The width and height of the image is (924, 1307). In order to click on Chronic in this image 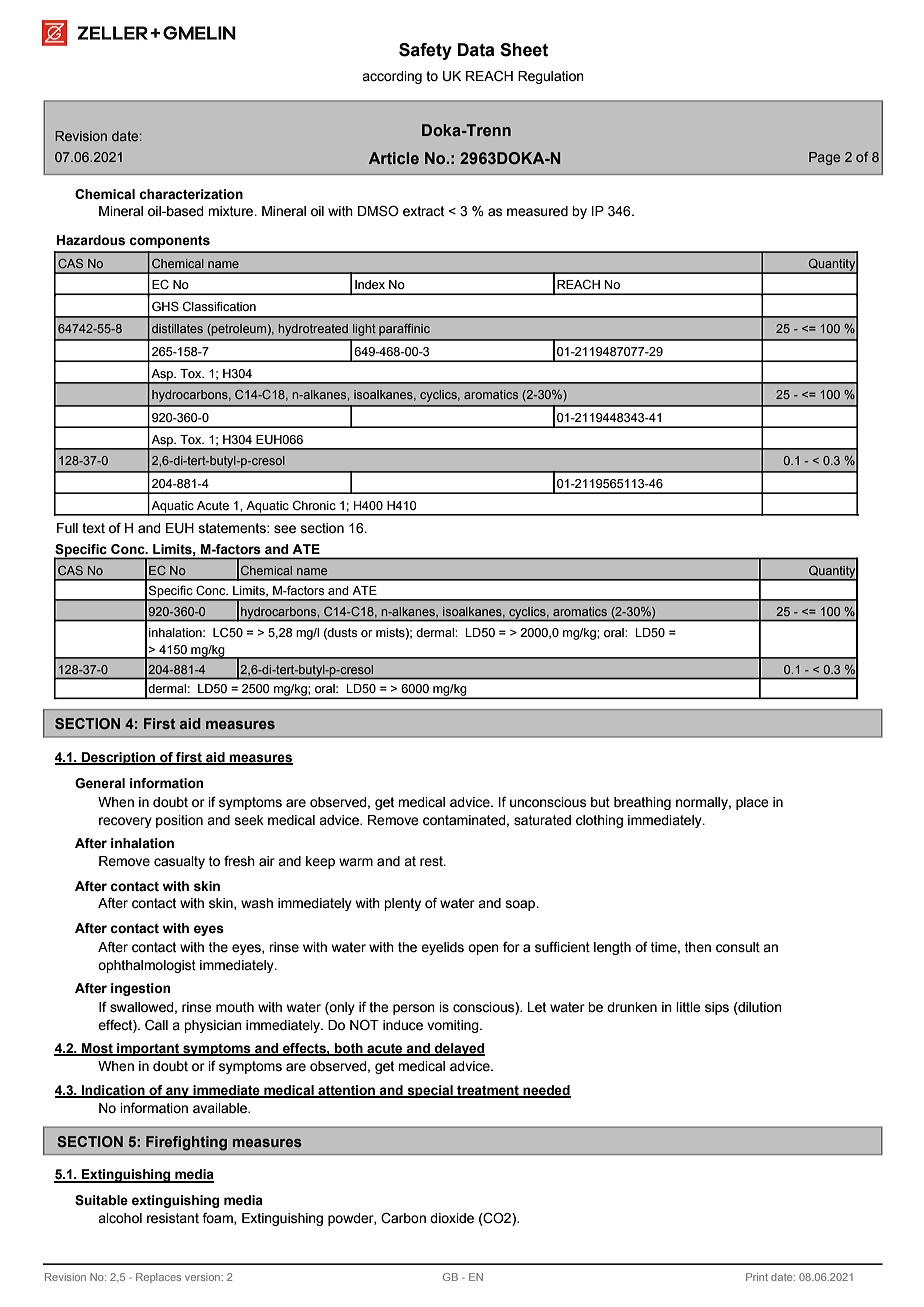, I will do `click(314, 505)`.
